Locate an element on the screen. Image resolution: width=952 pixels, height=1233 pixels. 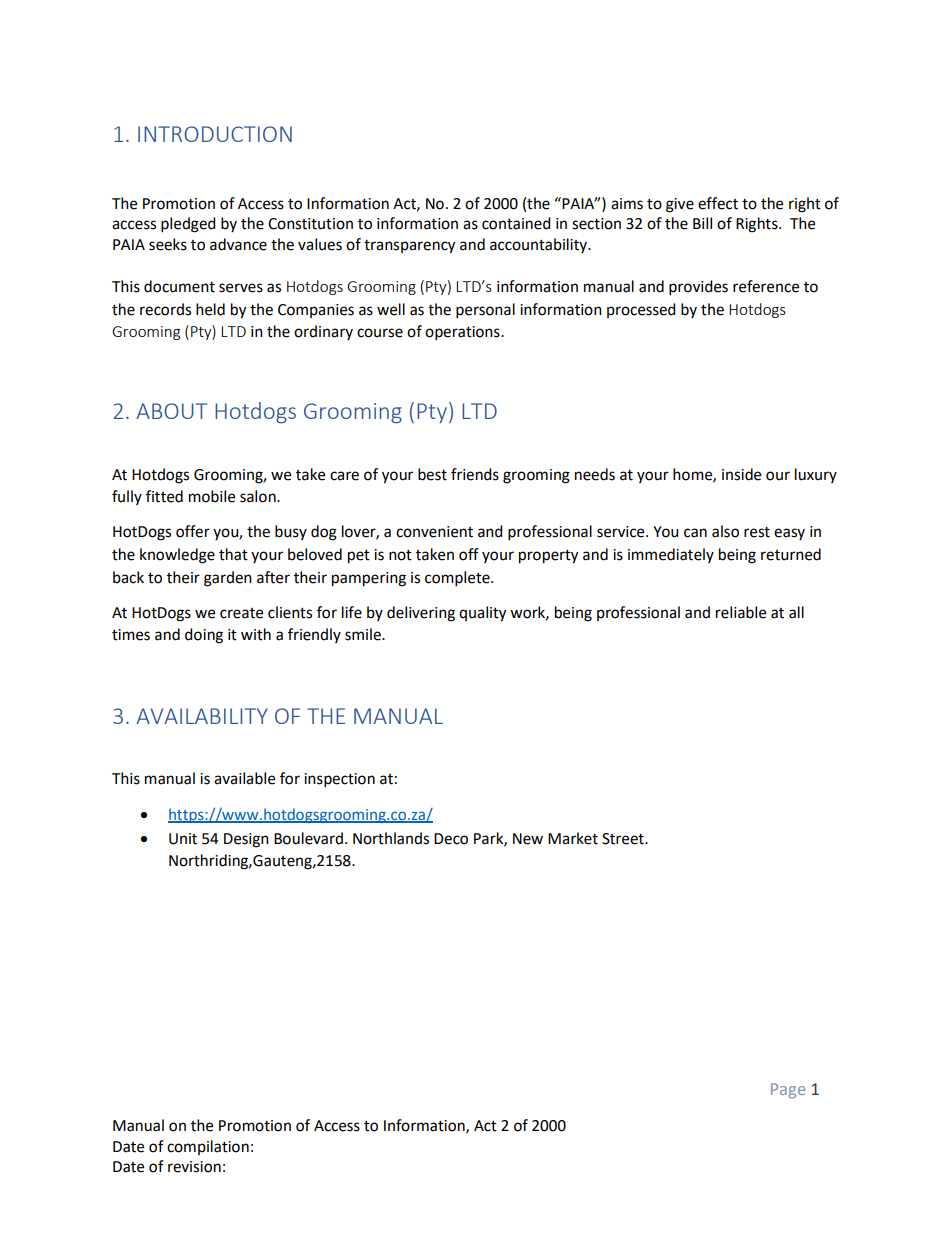
contained is located at coordinates (516, 223).
